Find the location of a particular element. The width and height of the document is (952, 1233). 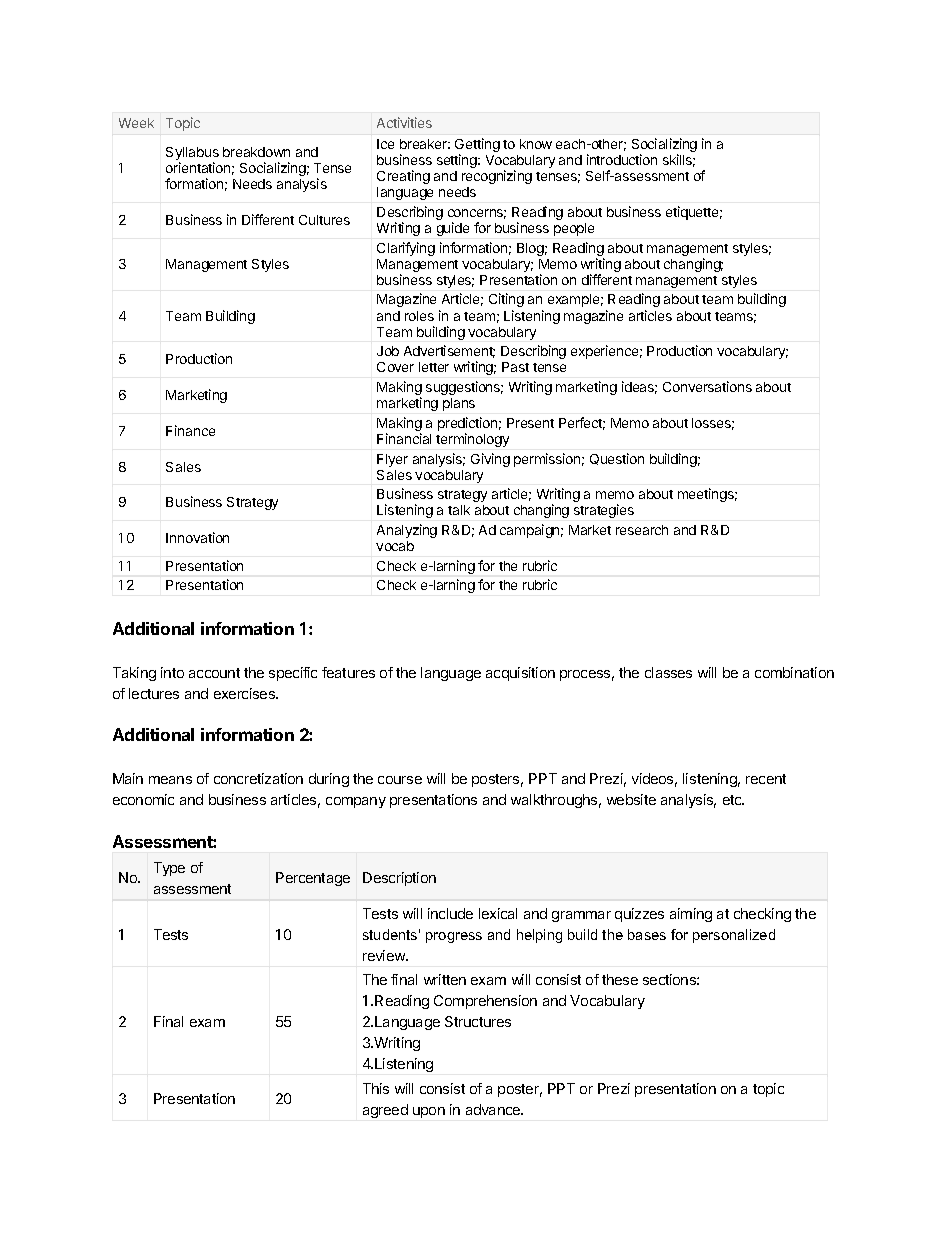

Finance is located at coordinates (190, 430).
